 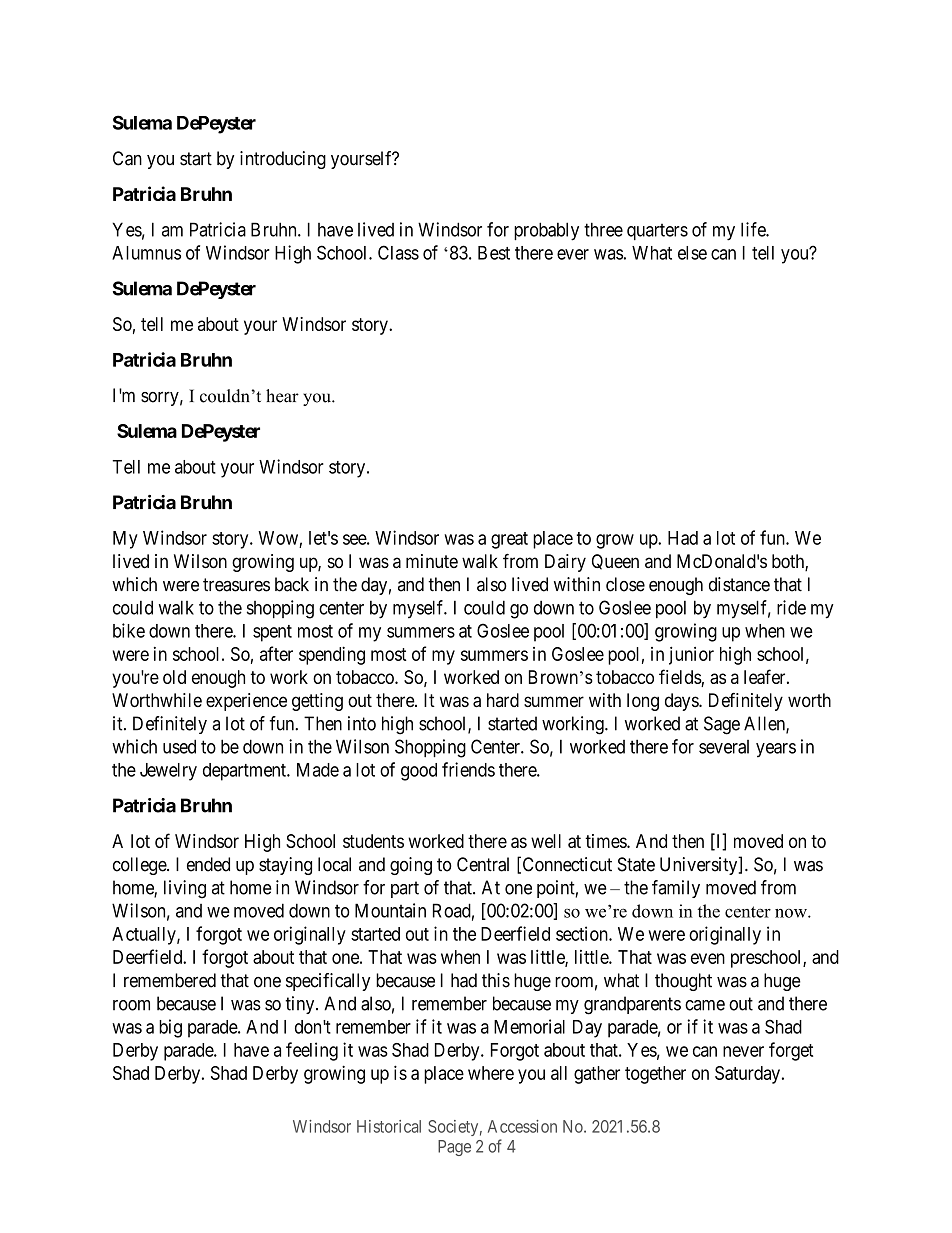 What do you see at coordinates (691, 655) in the document?
I see `junior` at bounding box center [691, 655].
